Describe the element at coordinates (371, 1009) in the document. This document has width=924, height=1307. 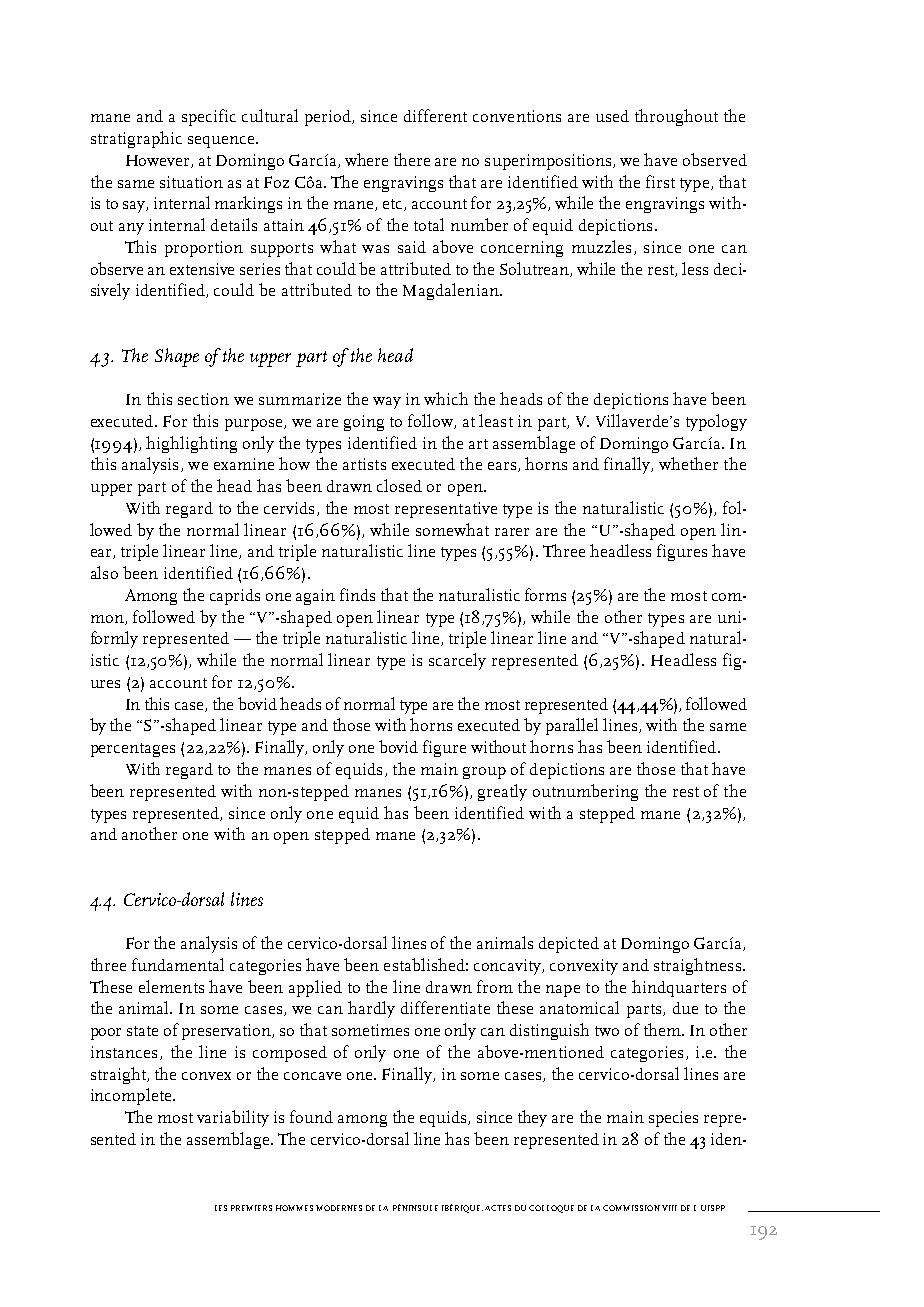
I see `hardly` at that location.
